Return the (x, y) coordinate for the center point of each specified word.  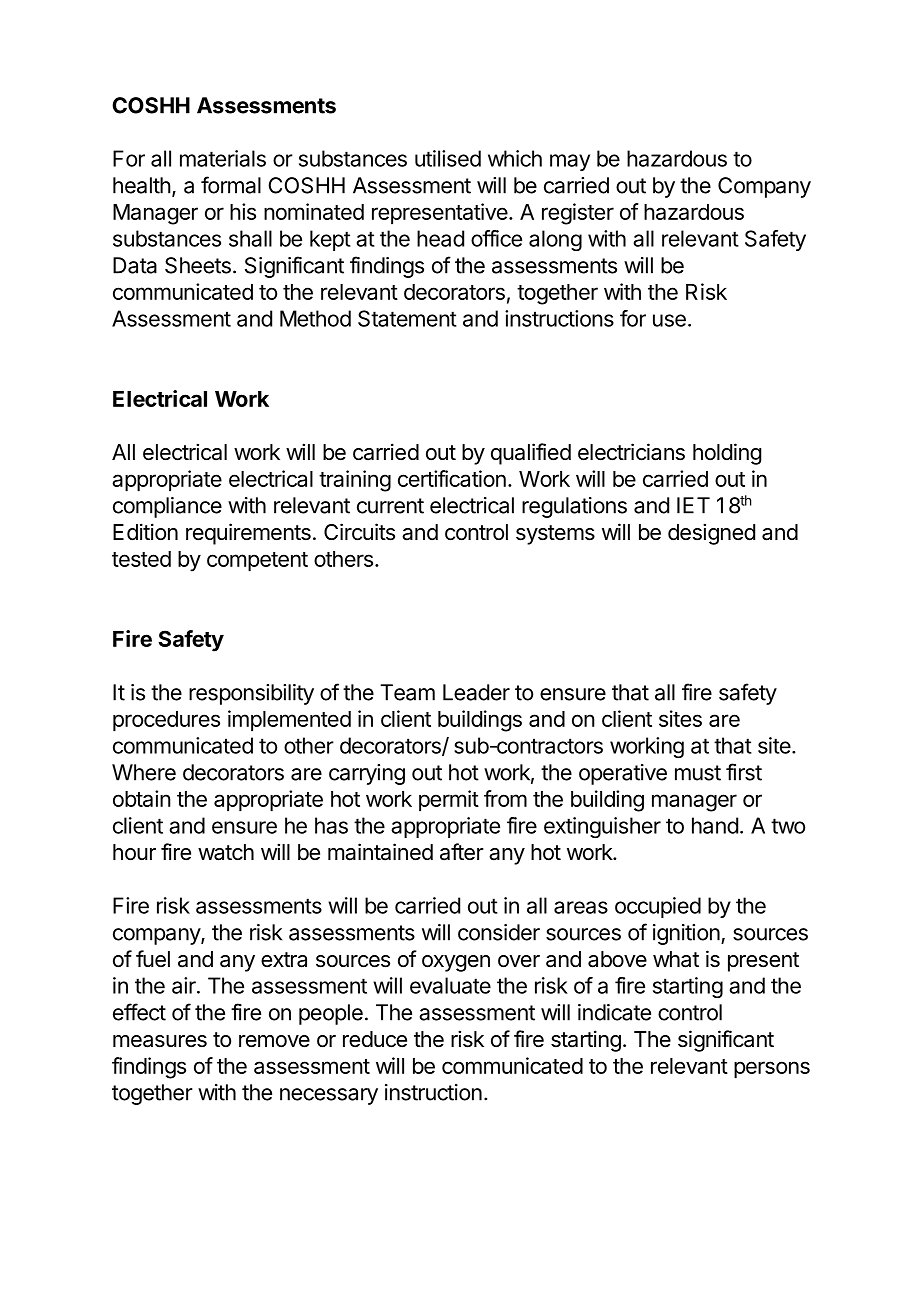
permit (449, 801)
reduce (375, 1039)
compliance (167, 507)
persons (772, 1070)
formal (231, 185)
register (578, 214)
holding (727, 454)
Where (144, 772)
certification (452, 478)
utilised (448, 158)
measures (160, 1041)
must (698, 773)
